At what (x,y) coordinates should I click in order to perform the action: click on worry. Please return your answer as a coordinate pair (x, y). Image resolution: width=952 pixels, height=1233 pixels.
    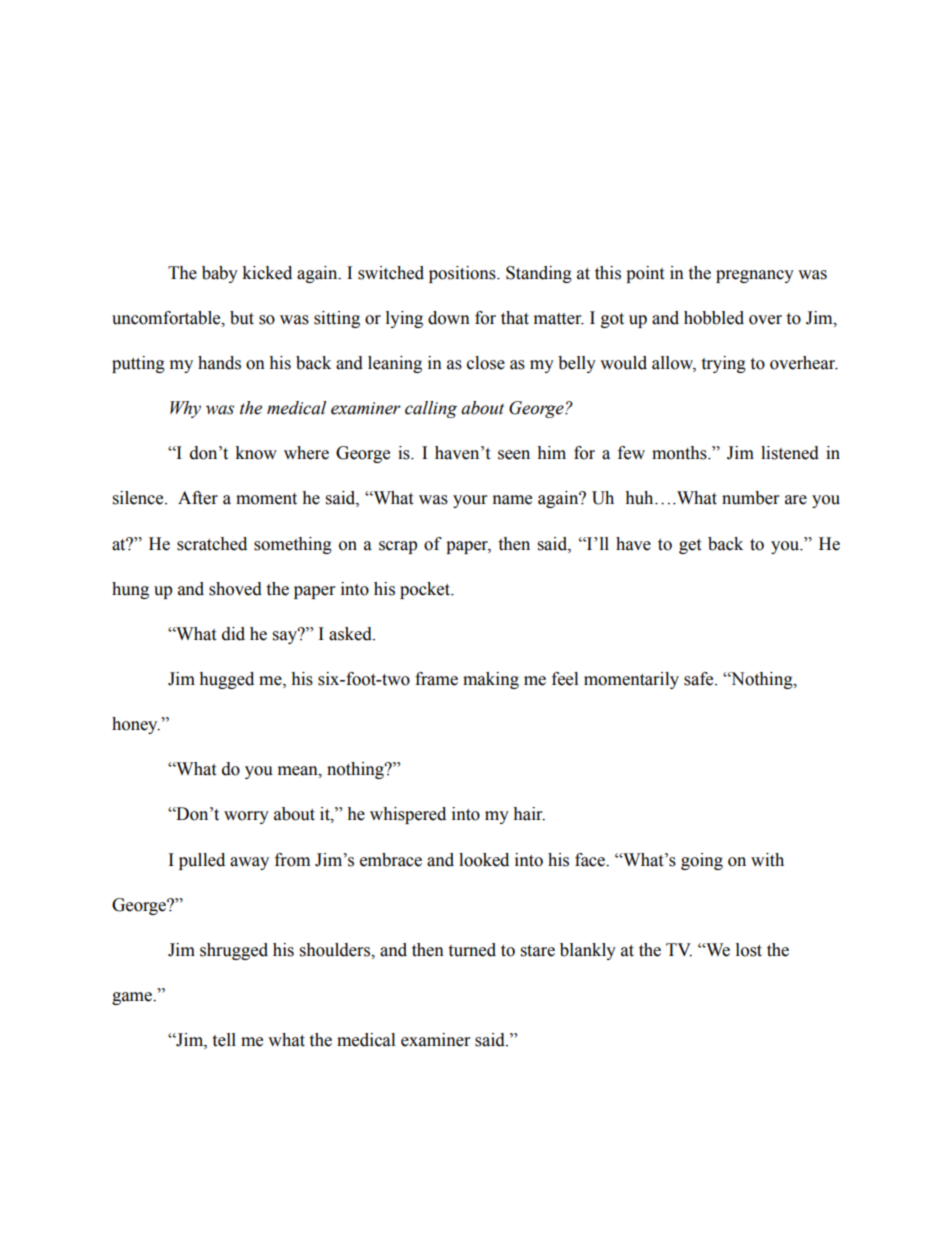
    Looking at the image, I should click on (246, 817).
